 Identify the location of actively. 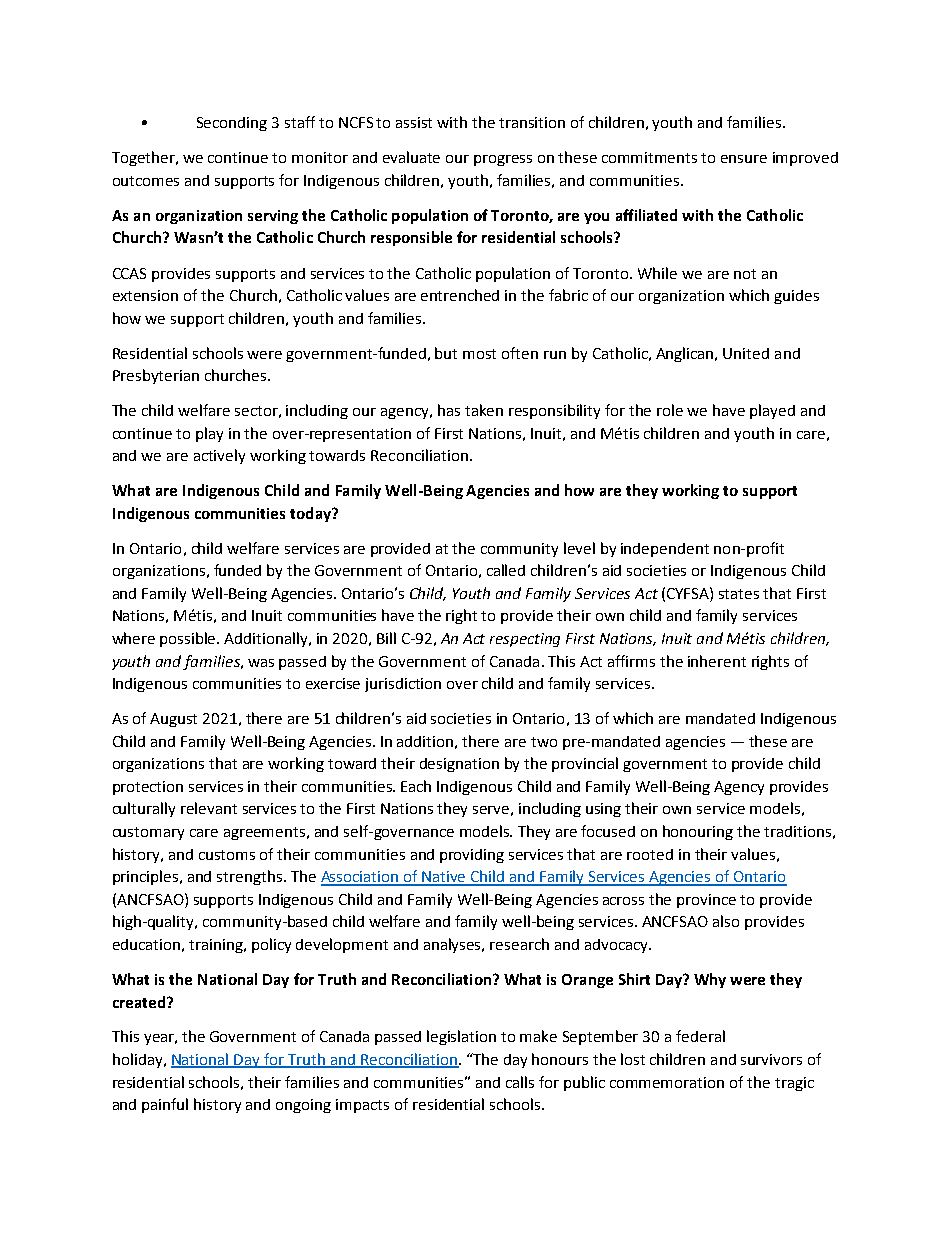
(219, 456).
